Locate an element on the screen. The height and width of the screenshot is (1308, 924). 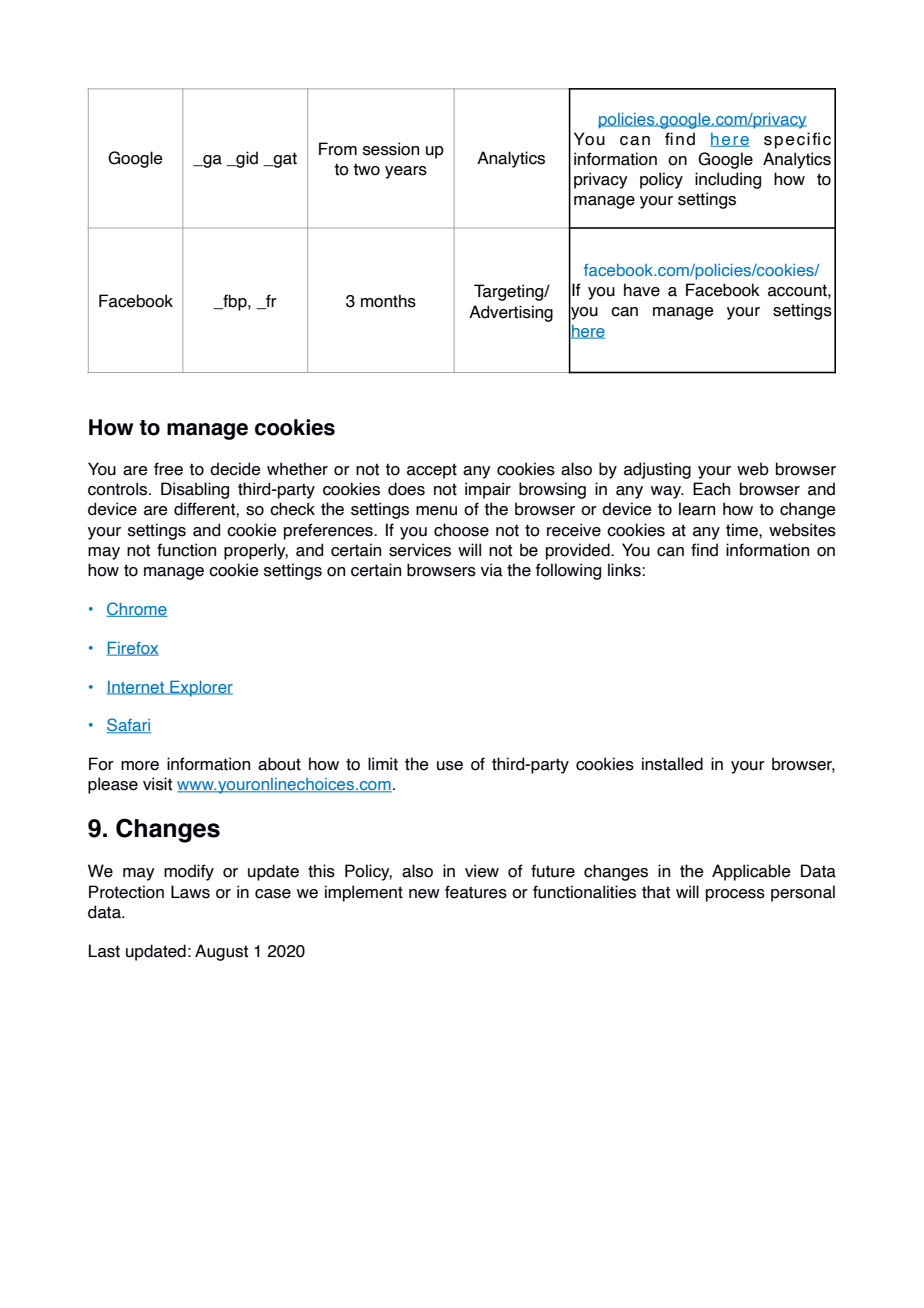
new is located at coordinates (424, 894).
